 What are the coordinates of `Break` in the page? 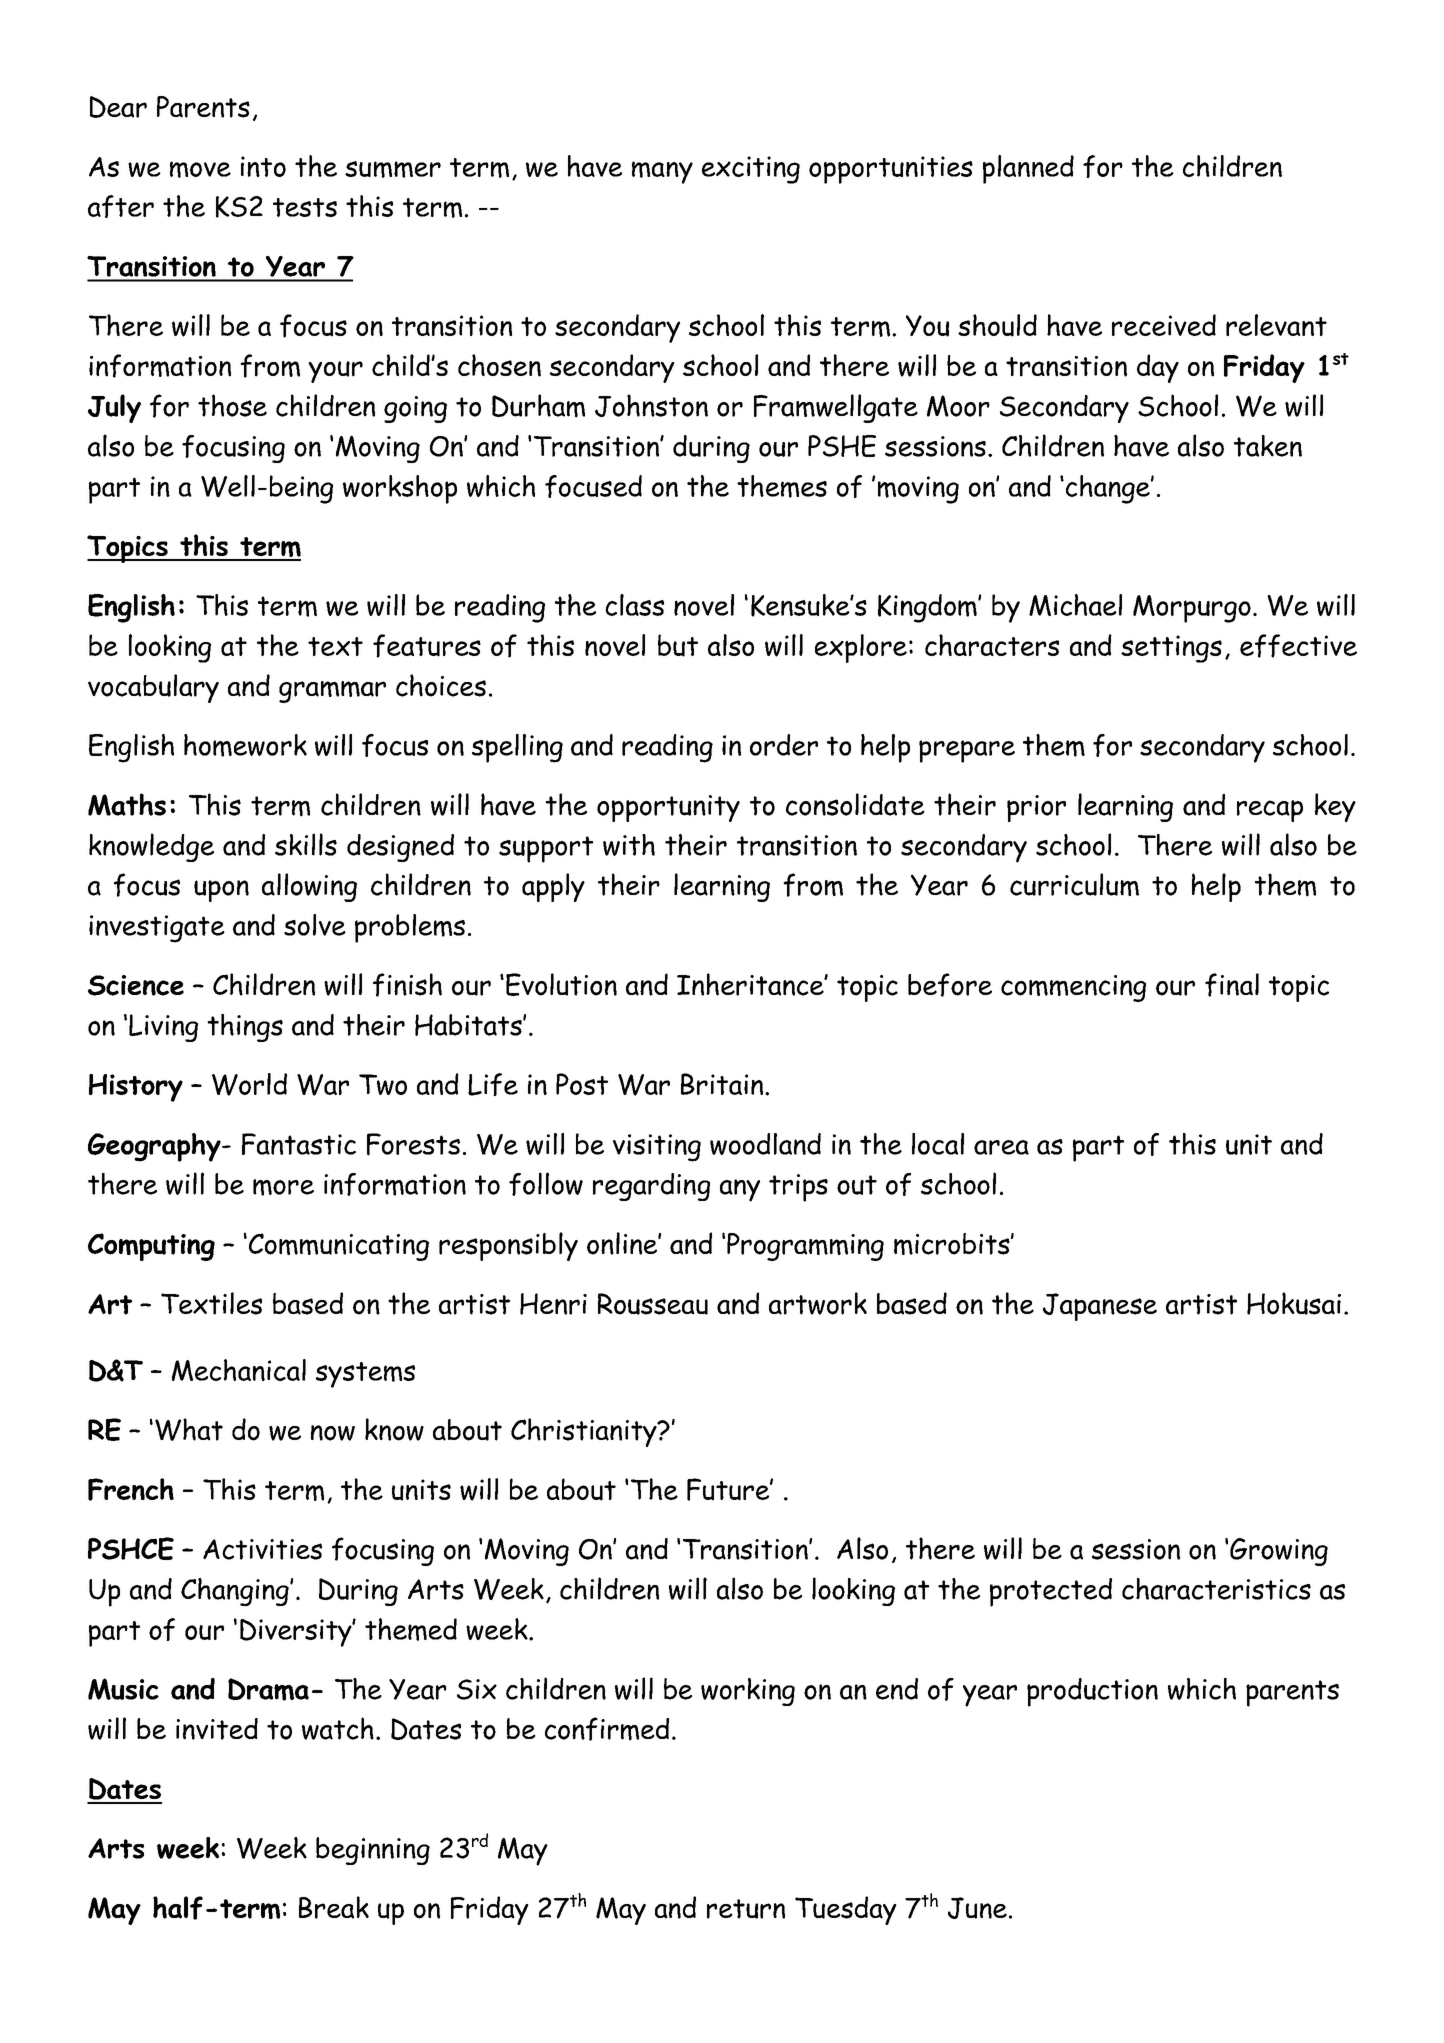 It's located at (334, 1907).
